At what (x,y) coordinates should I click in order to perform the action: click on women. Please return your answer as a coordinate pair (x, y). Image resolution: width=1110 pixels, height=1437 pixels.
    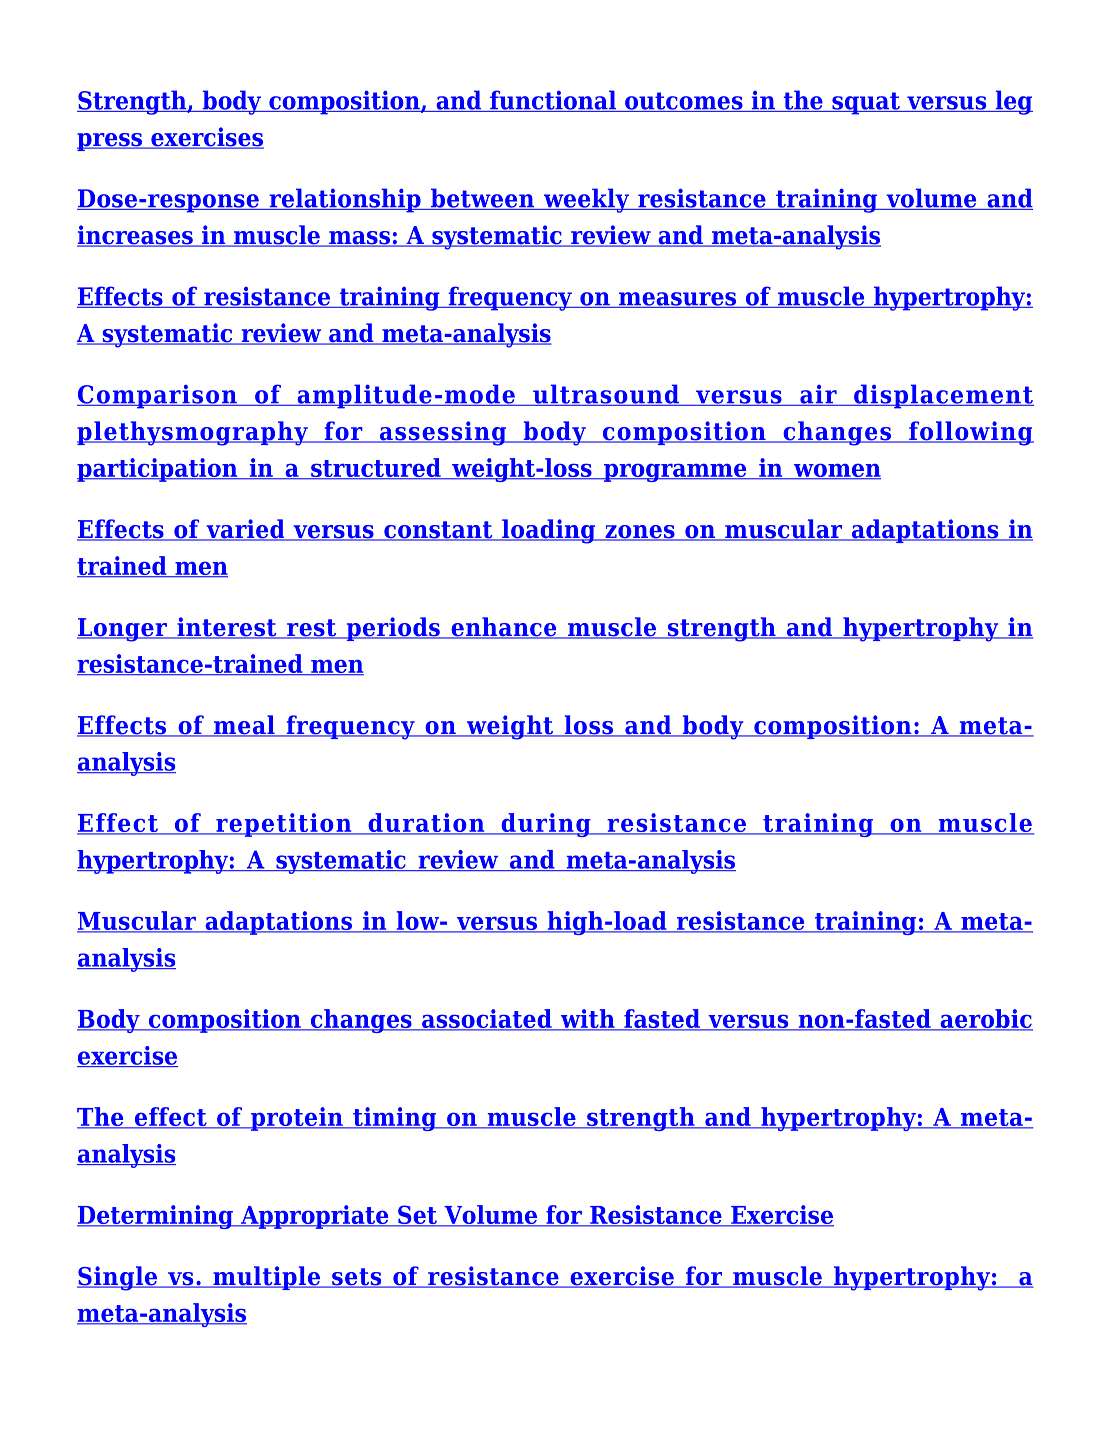
    Looking at the image, I should click on (836, 471).
